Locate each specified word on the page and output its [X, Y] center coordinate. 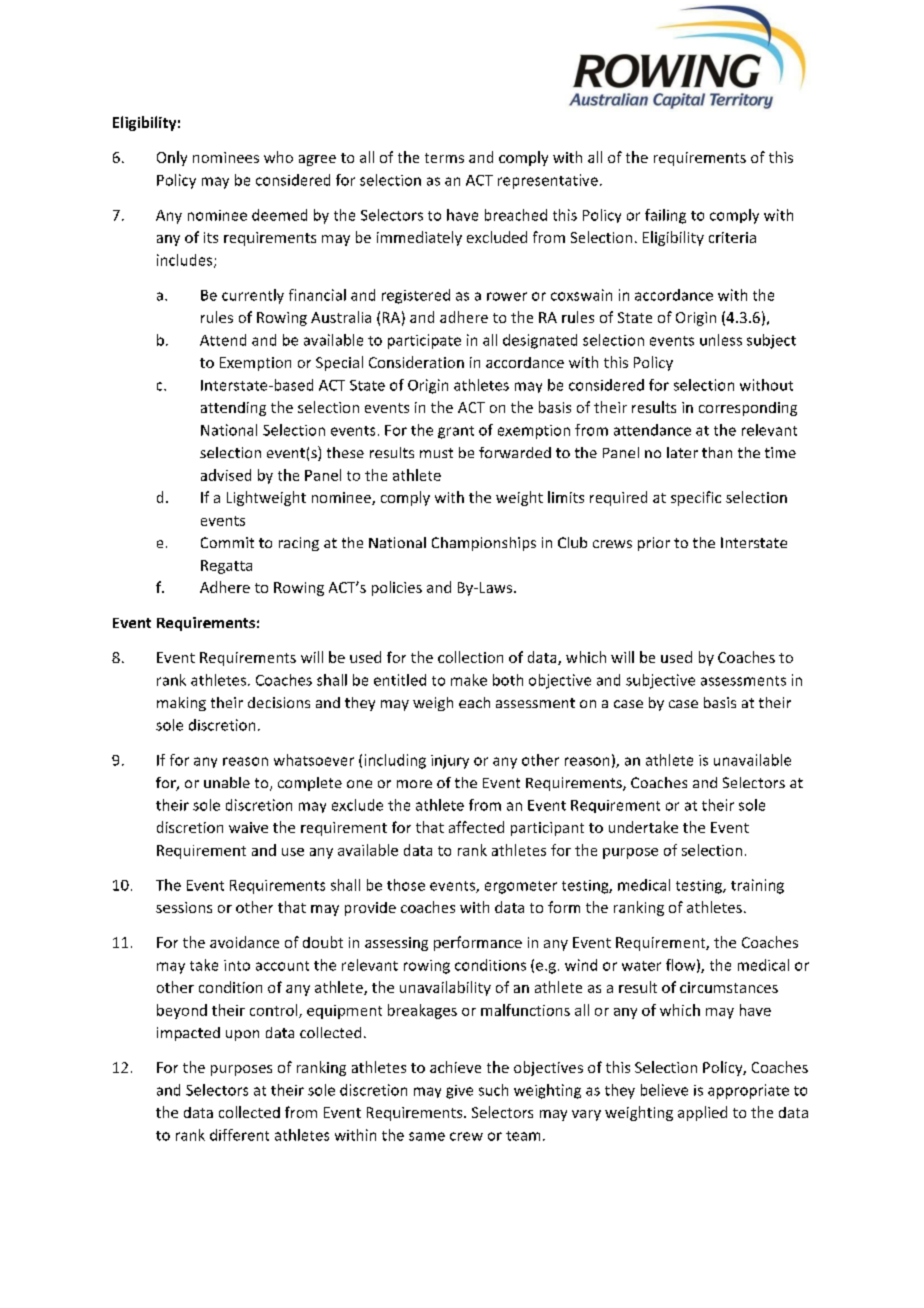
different [239, 1135]
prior [654, 544]
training [757, 886]
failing [665, 216]
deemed [279, 215]
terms [444, 158]
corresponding [748, 409]
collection [470, 657]
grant [456, 432]
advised [226, 475]
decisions [279, 702]
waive [248, 827]
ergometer [521, 887]
